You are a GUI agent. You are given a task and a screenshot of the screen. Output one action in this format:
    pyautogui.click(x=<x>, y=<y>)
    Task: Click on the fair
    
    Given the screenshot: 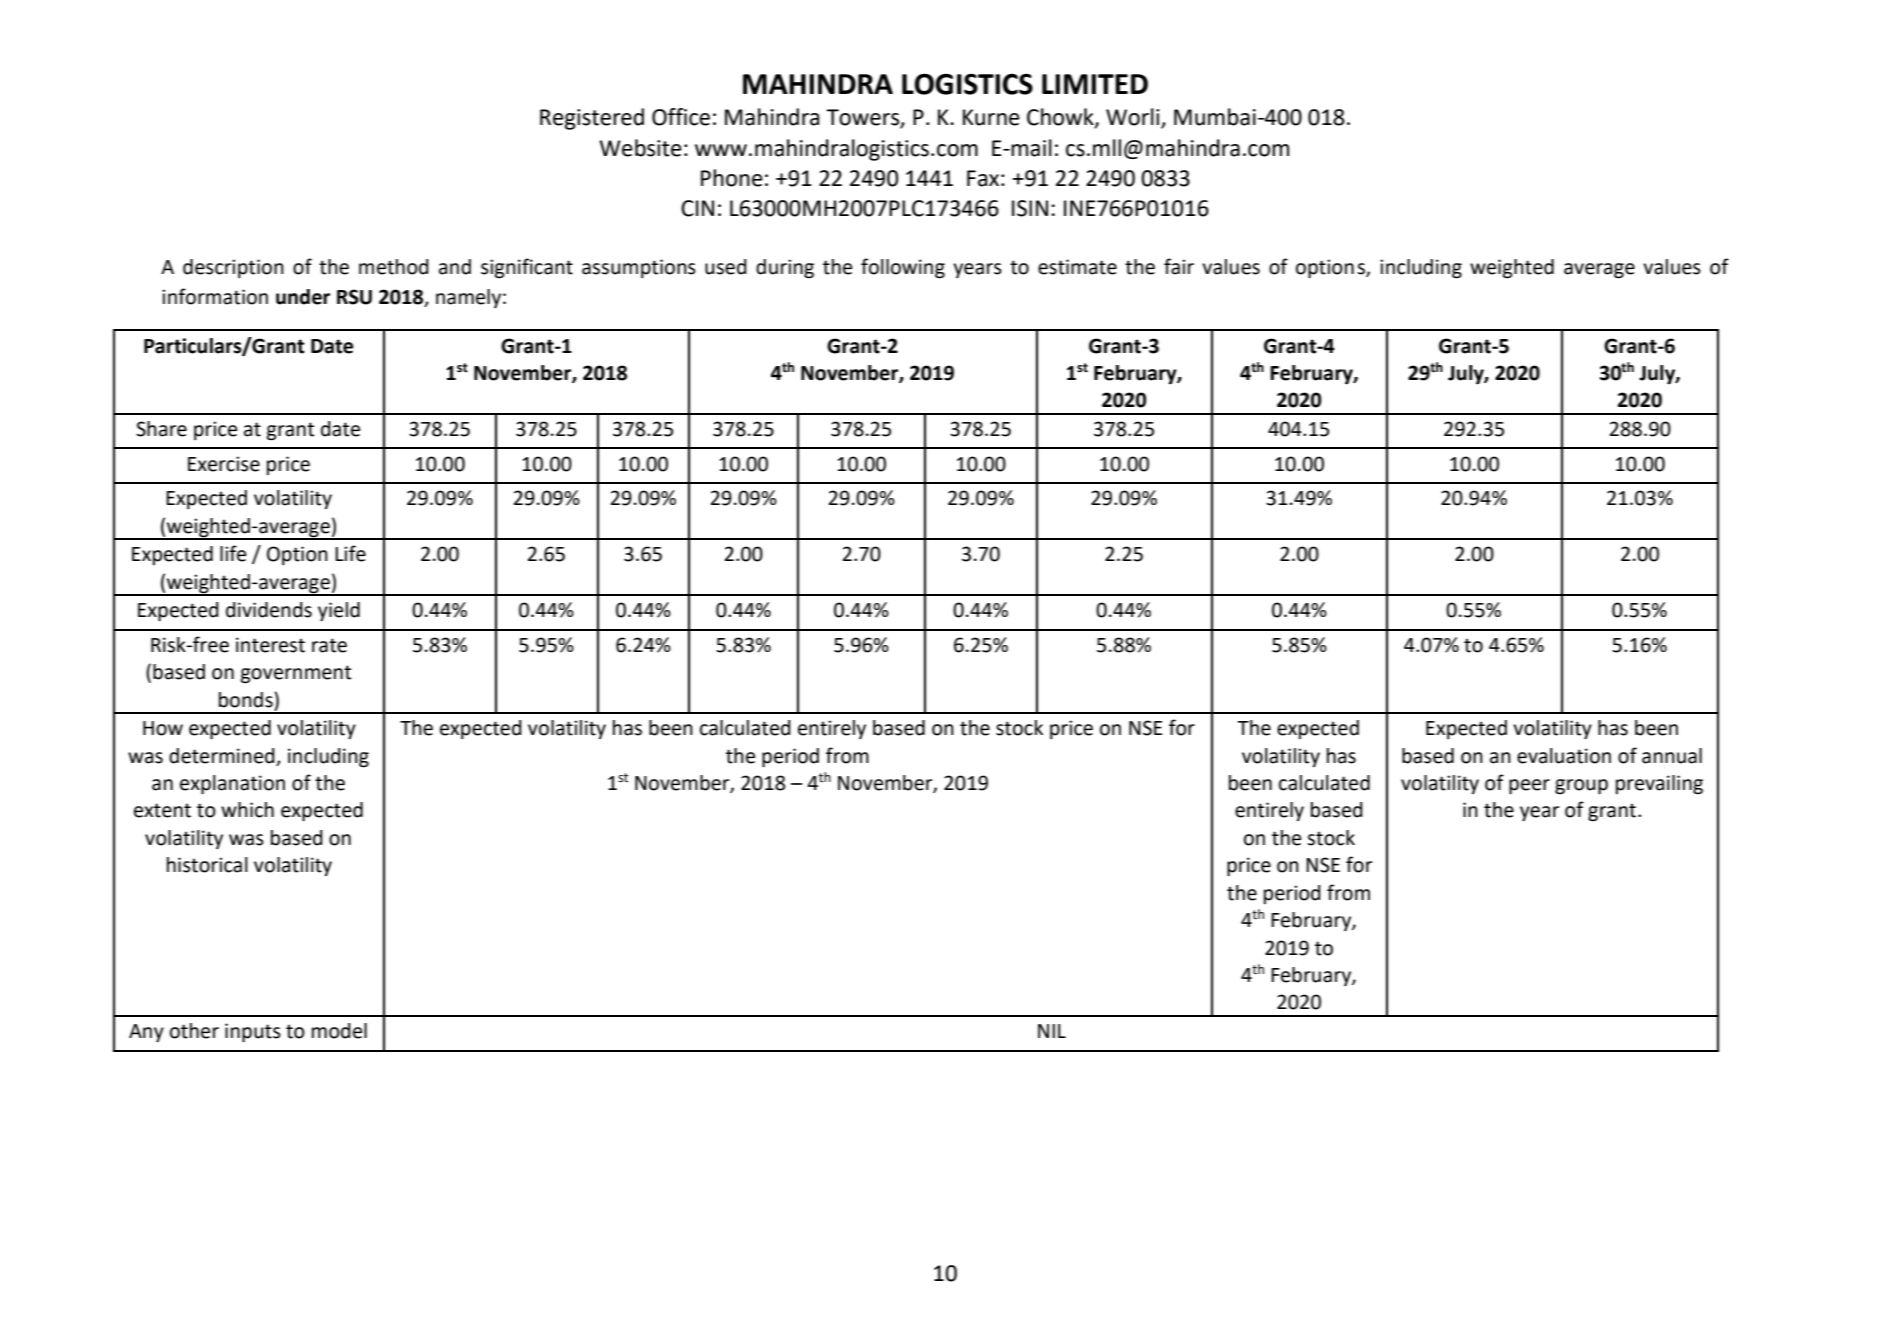 What is the action you would take?
    pyautogui.click(x=1179, y=266)
